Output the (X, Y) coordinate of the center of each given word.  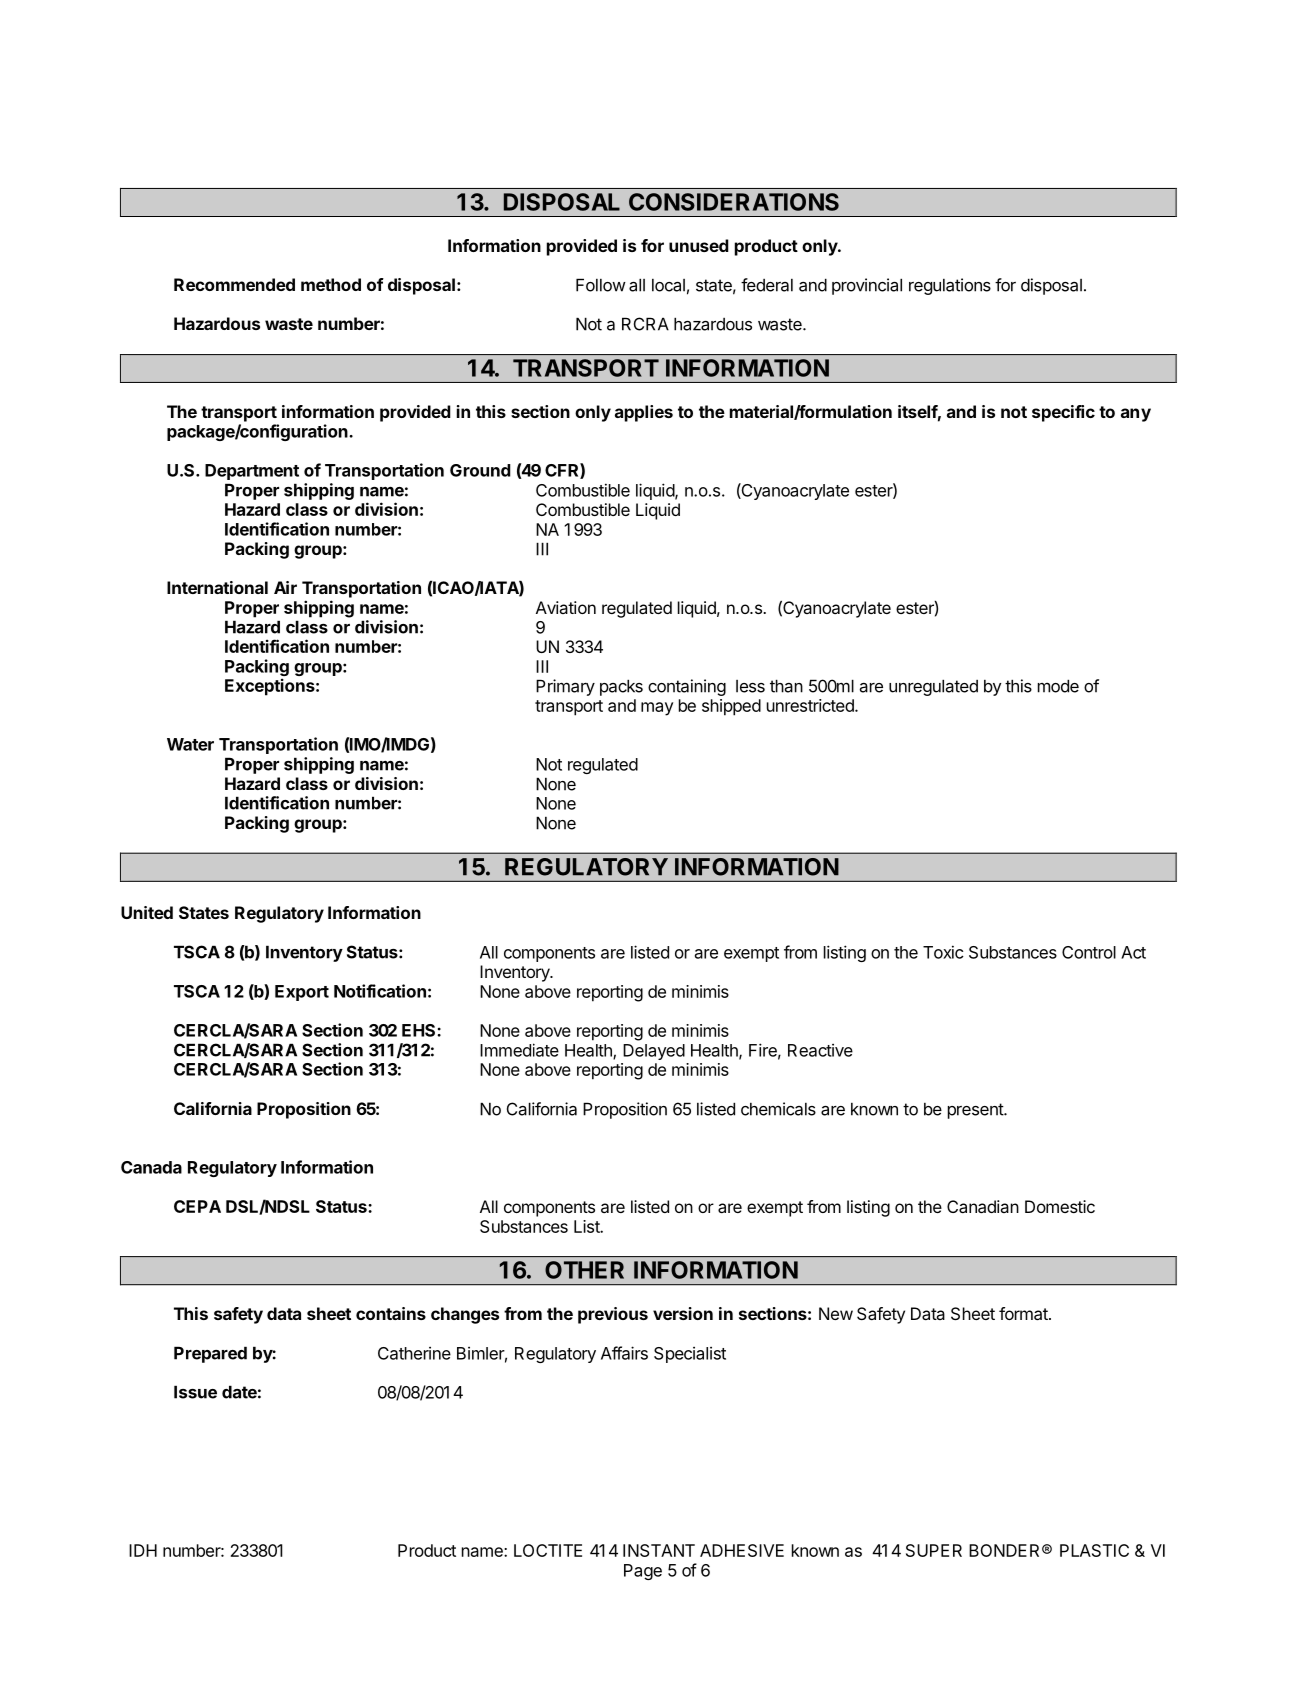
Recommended (234, 284)
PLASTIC (1094, 1550)
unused (699, 245)
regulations (950, 286)
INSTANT (659, 1550)
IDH (143, 1550)
